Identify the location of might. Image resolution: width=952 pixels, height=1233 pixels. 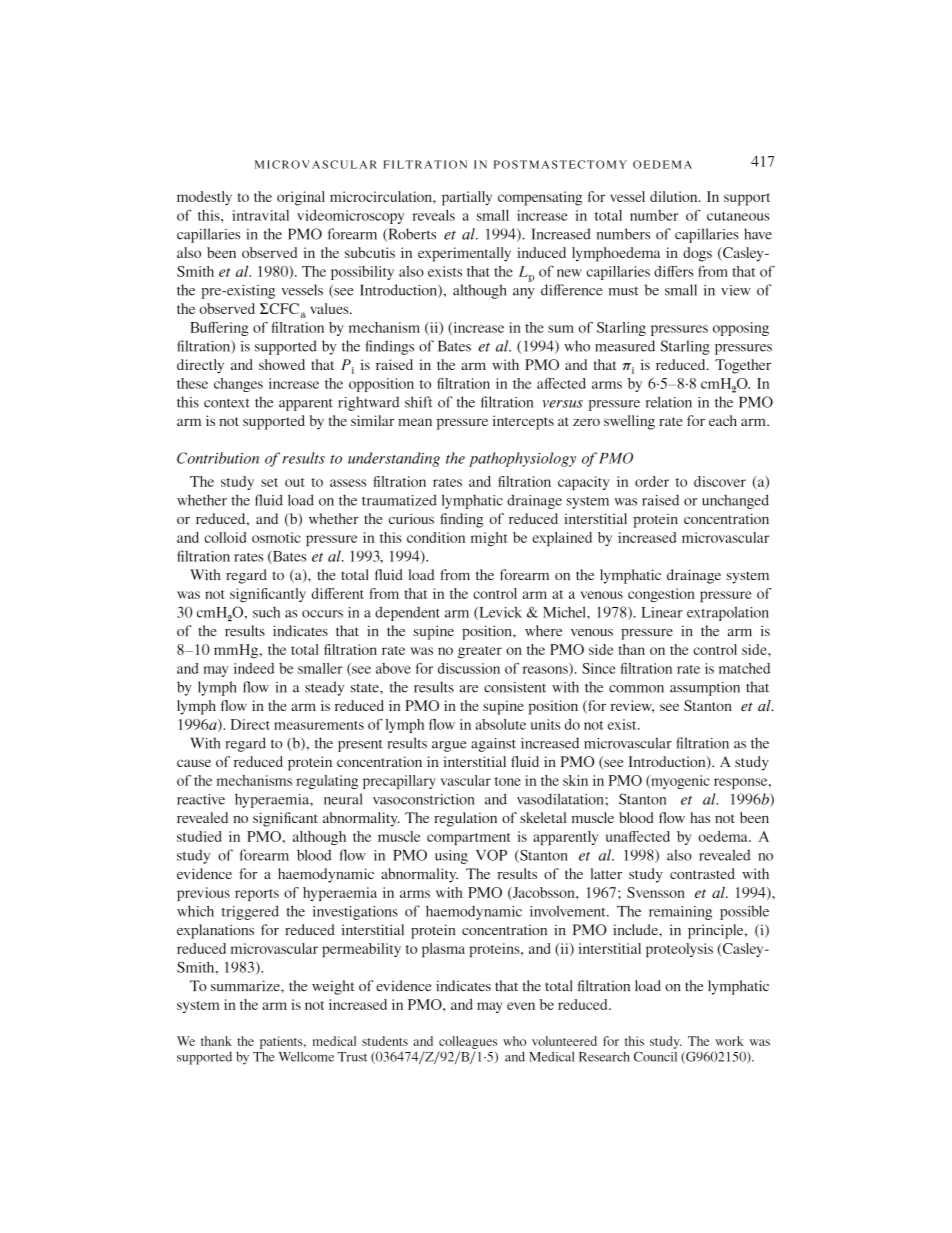
(489, 539).
